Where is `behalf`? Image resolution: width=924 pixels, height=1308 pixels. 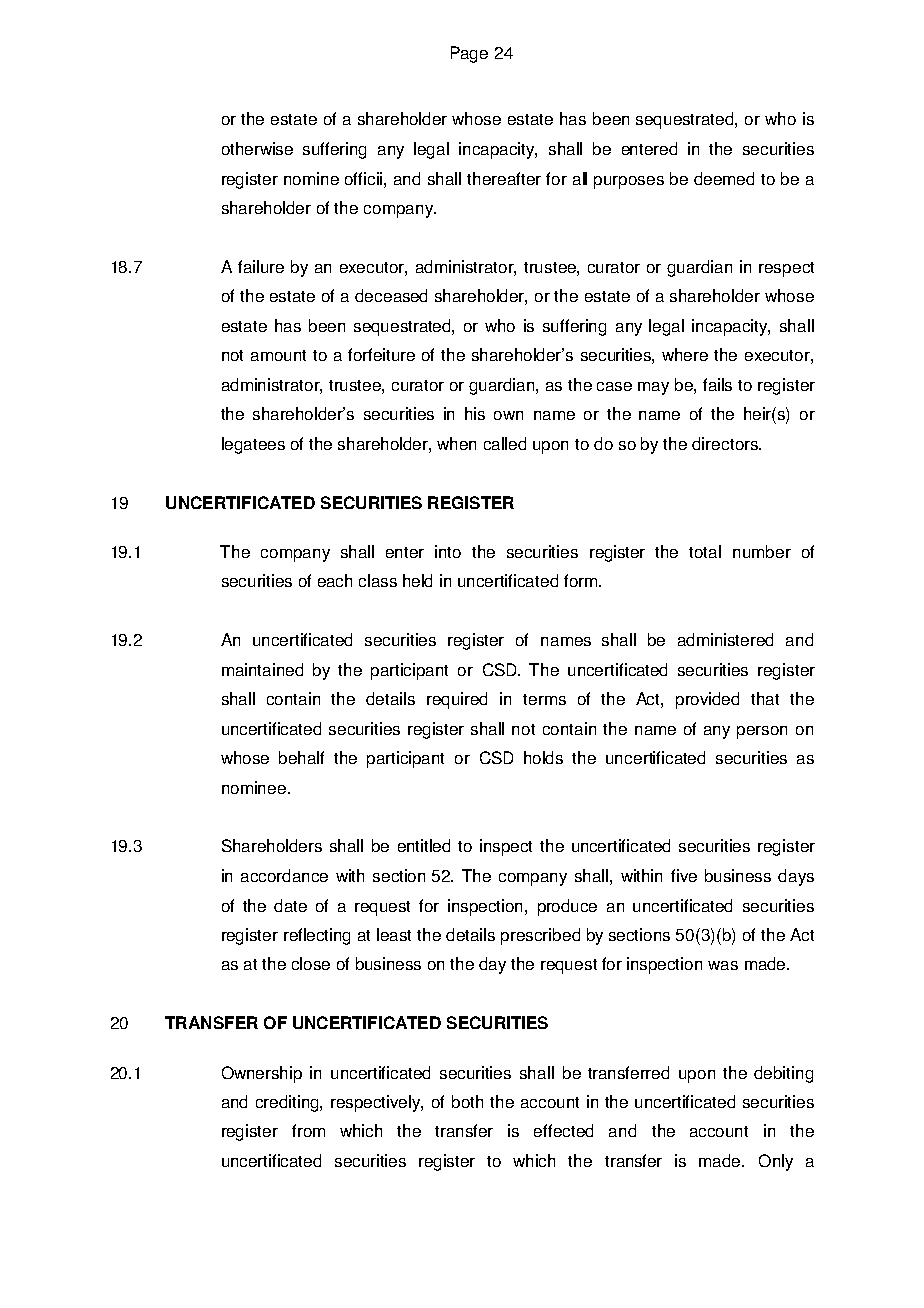 behalf is located at coordinates (301, 757).
